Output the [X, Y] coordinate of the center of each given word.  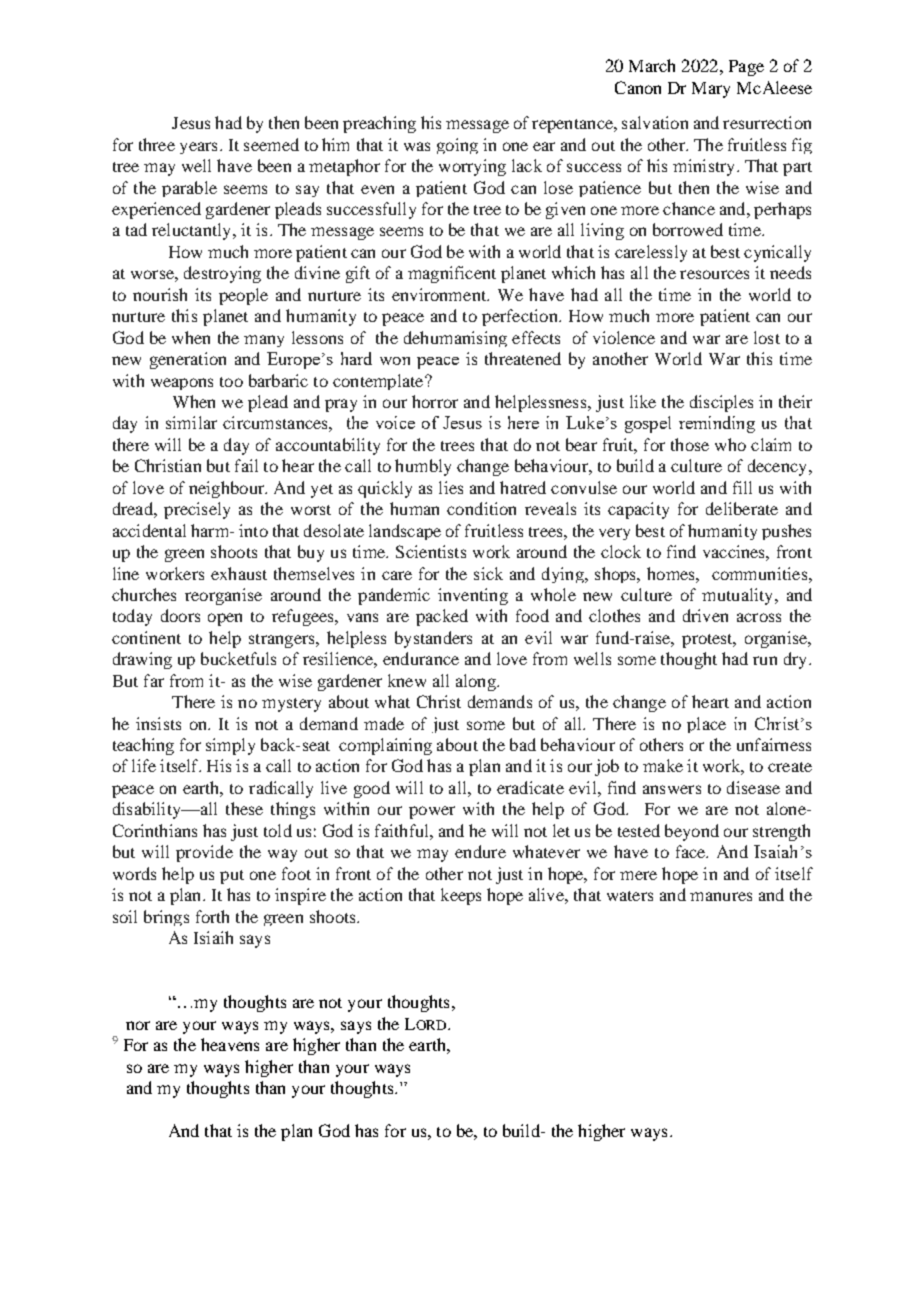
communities [761, 573]
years [198, 148]
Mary [711, 90]
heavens [230, 1044]
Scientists [431, 551]
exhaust [239, 573]
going [457, 146]
